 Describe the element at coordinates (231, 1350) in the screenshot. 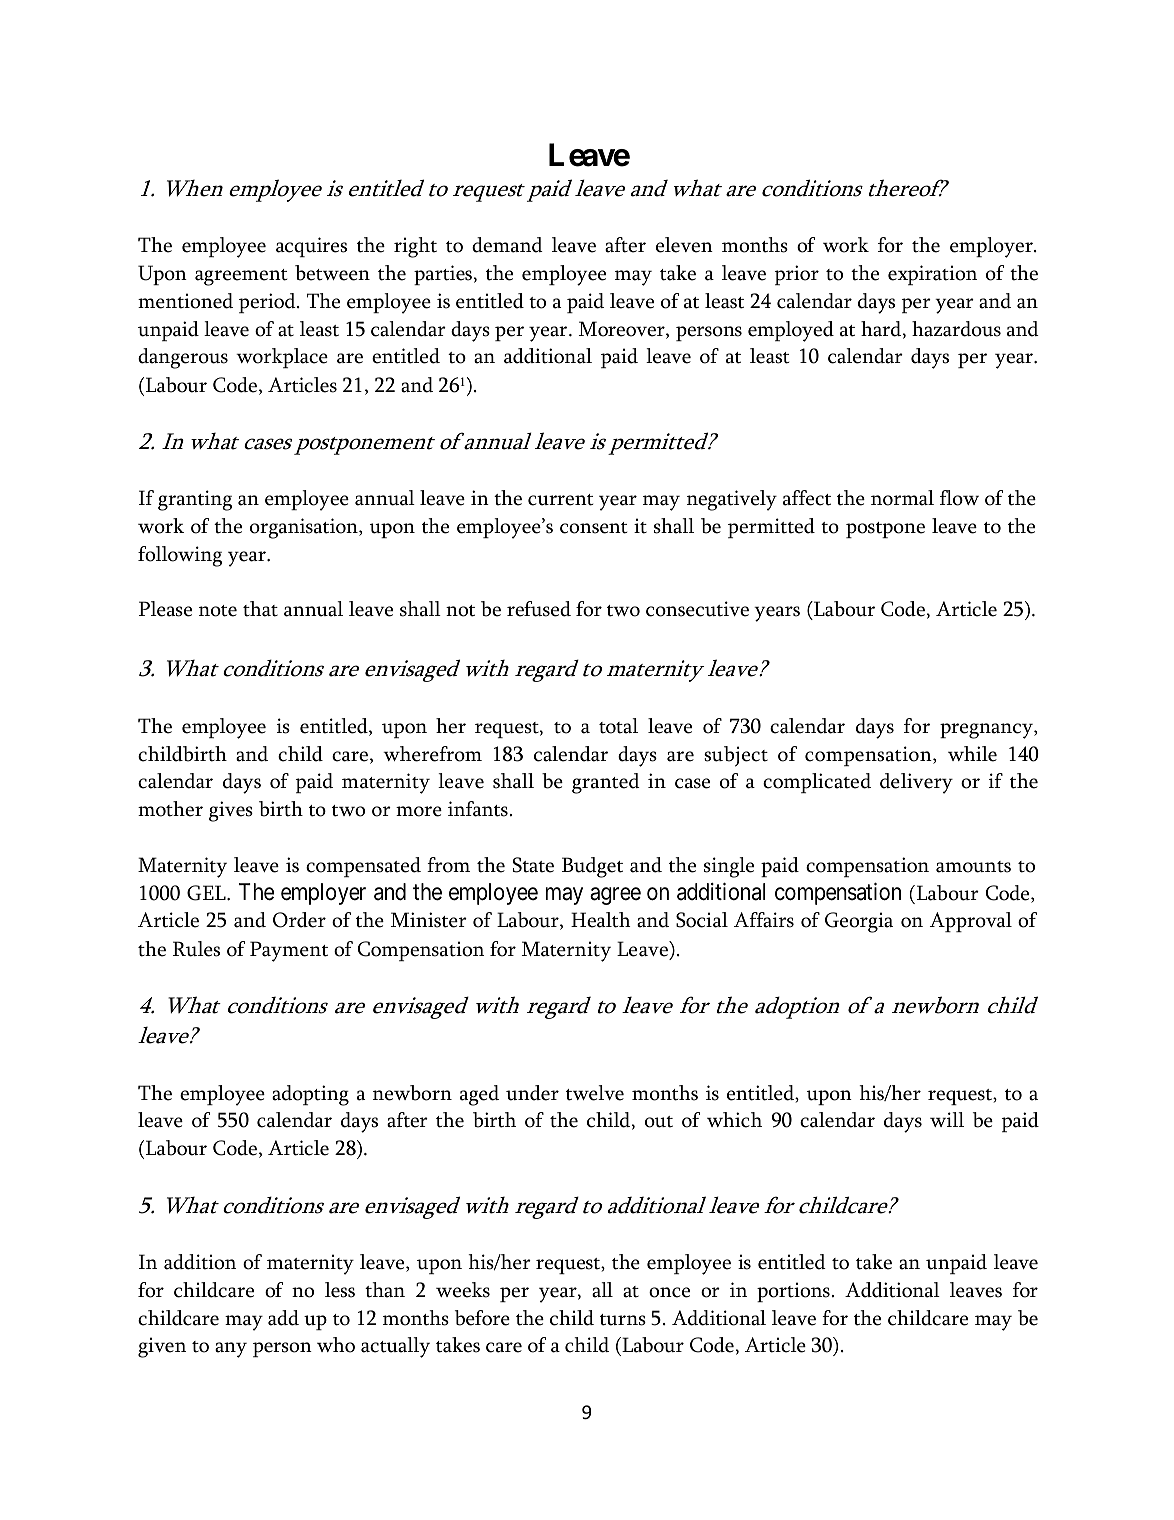

I see `any` at that location.
